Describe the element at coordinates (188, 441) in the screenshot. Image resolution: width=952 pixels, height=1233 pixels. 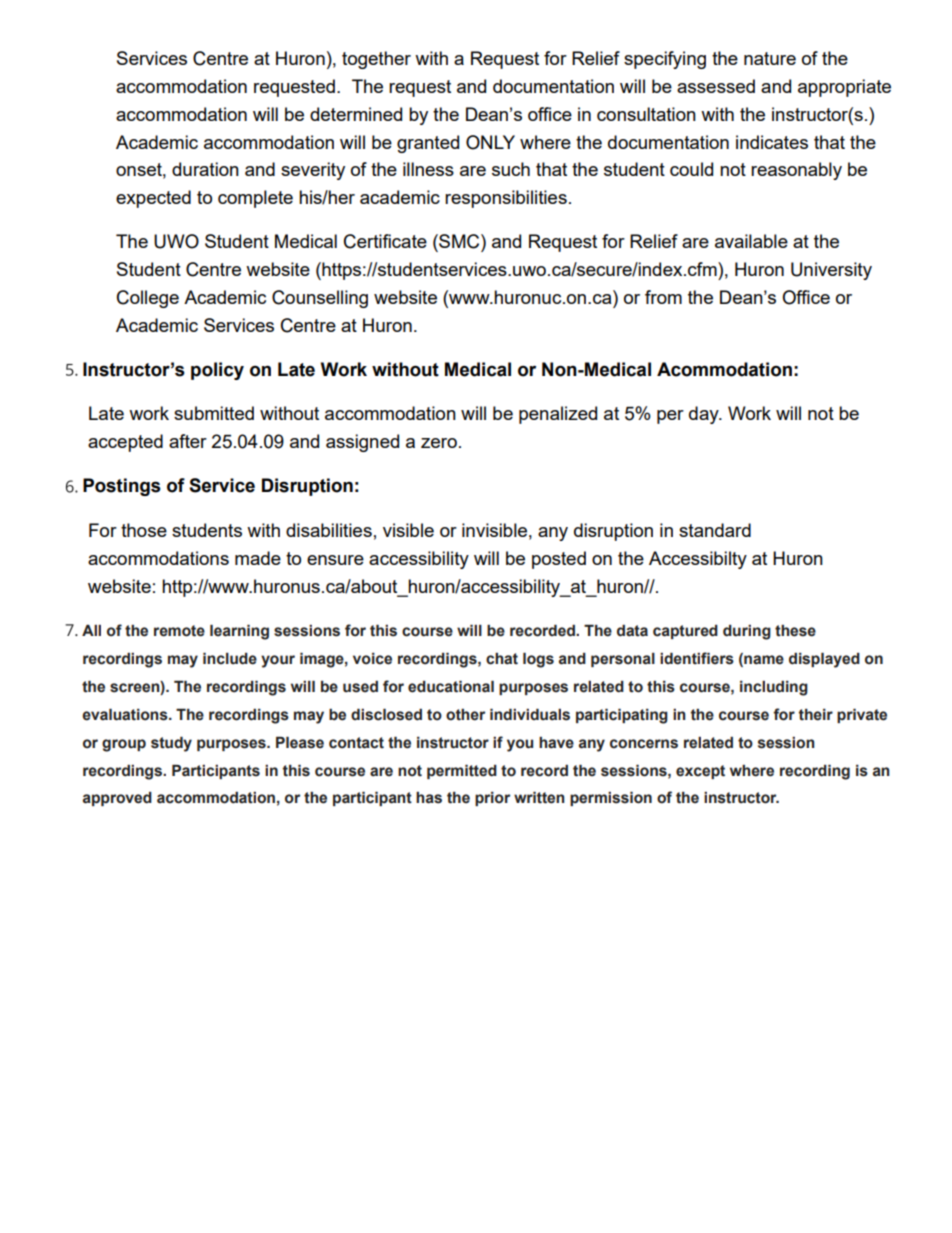
I see `after` at that location.
